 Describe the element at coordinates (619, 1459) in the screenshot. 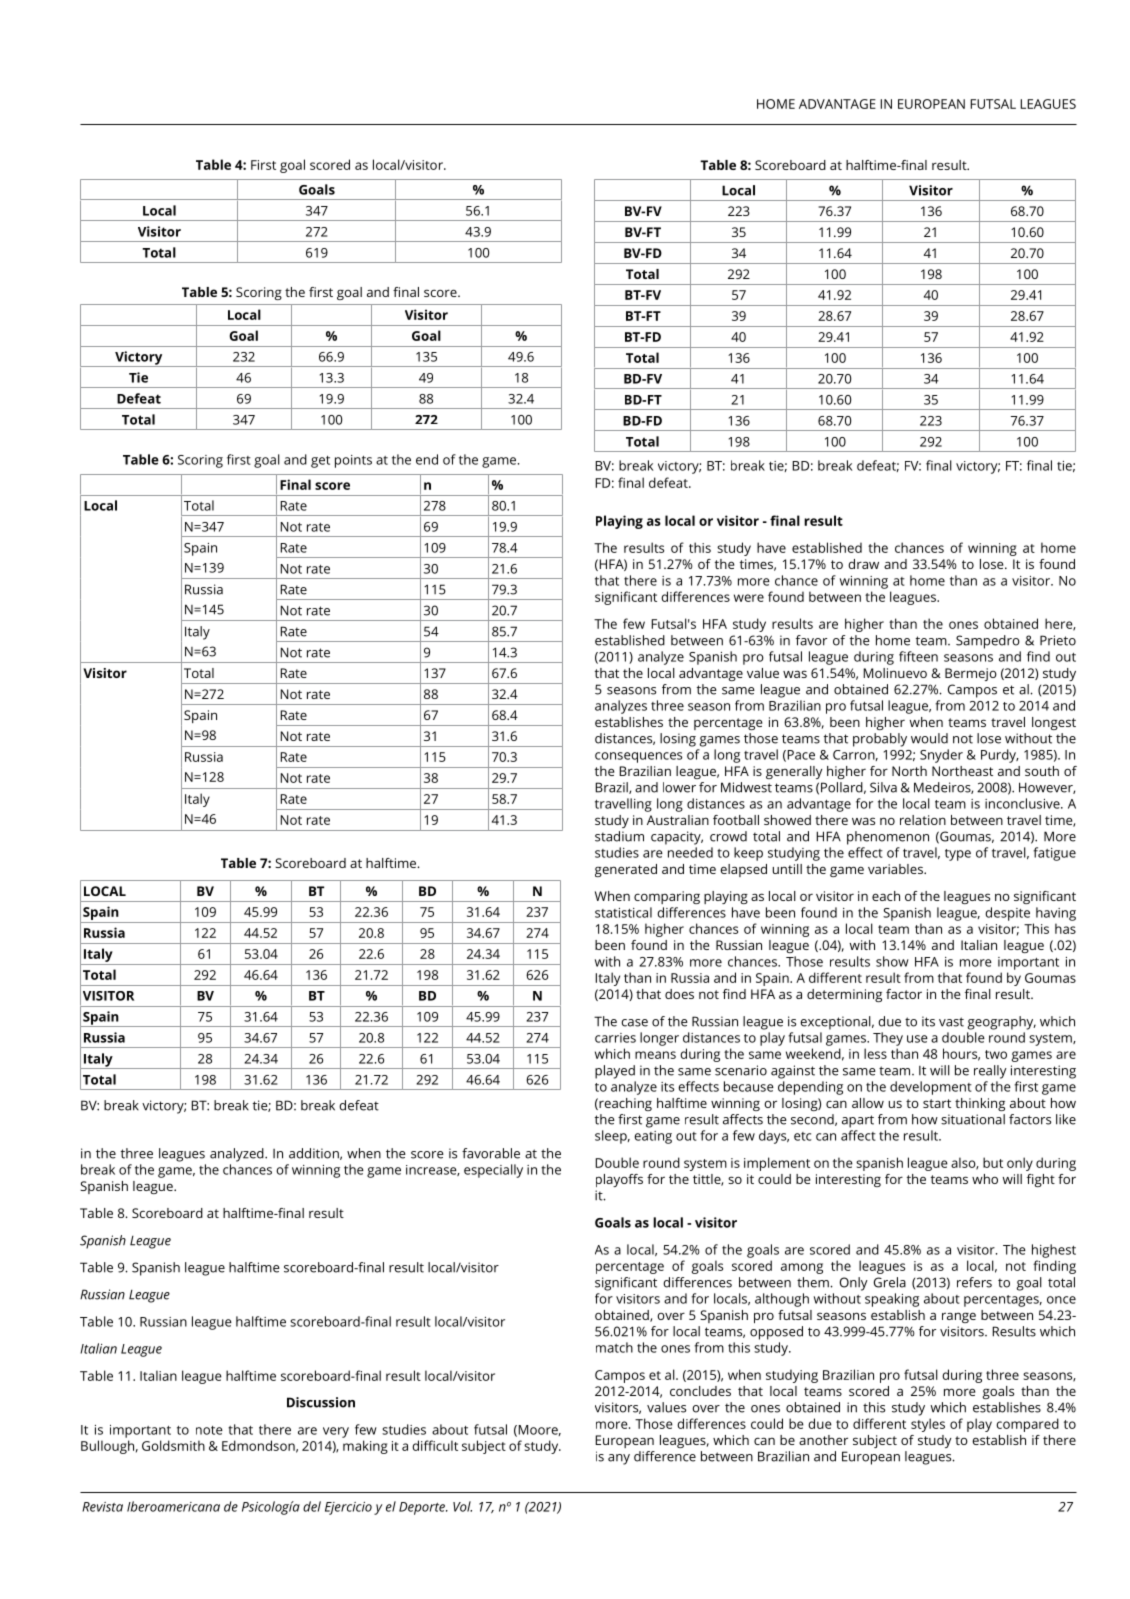

I see `any` at that location.
